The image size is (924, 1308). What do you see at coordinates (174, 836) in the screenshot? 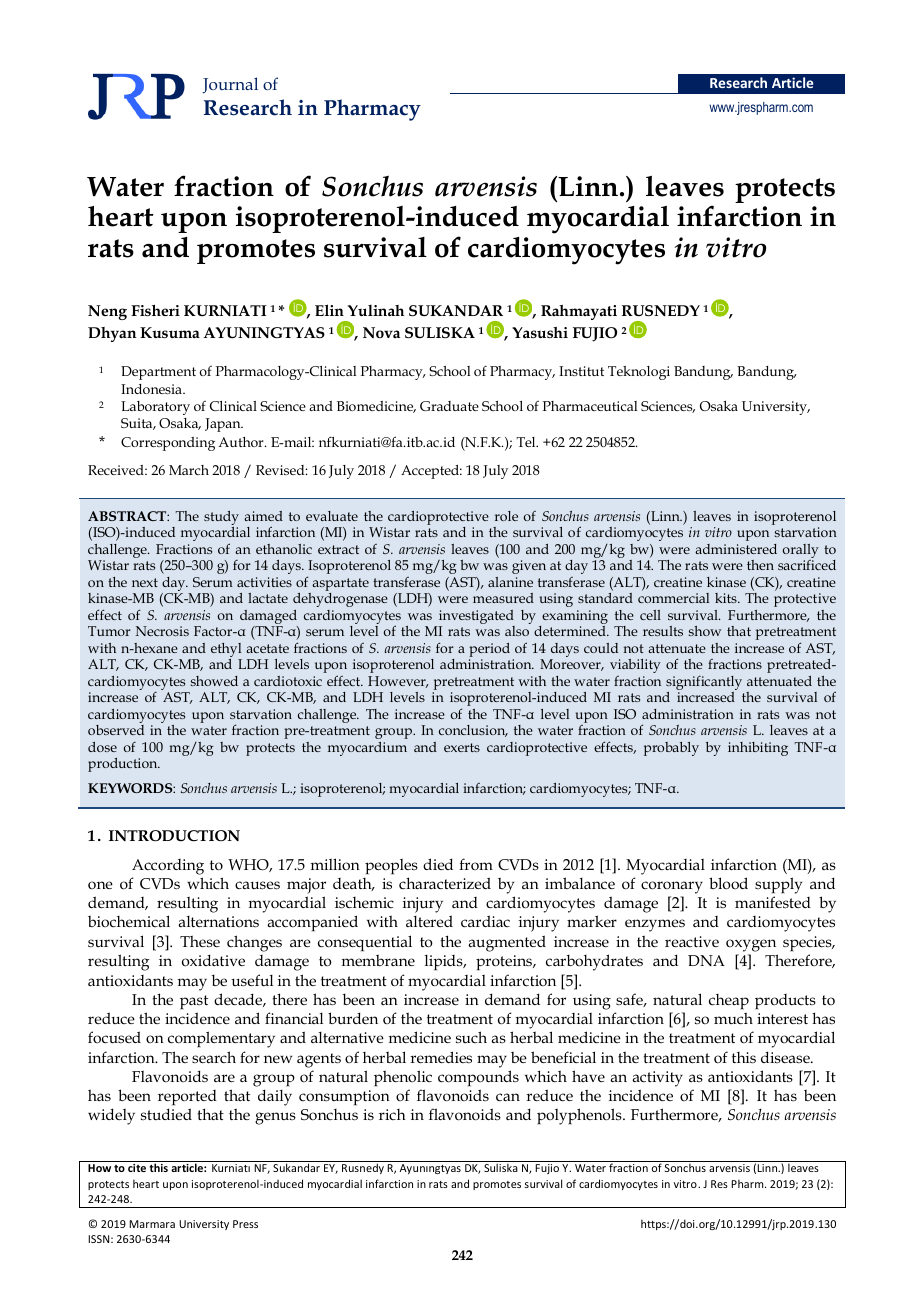
I see `INTRODUCTION` at bounding box center [174, 836].
